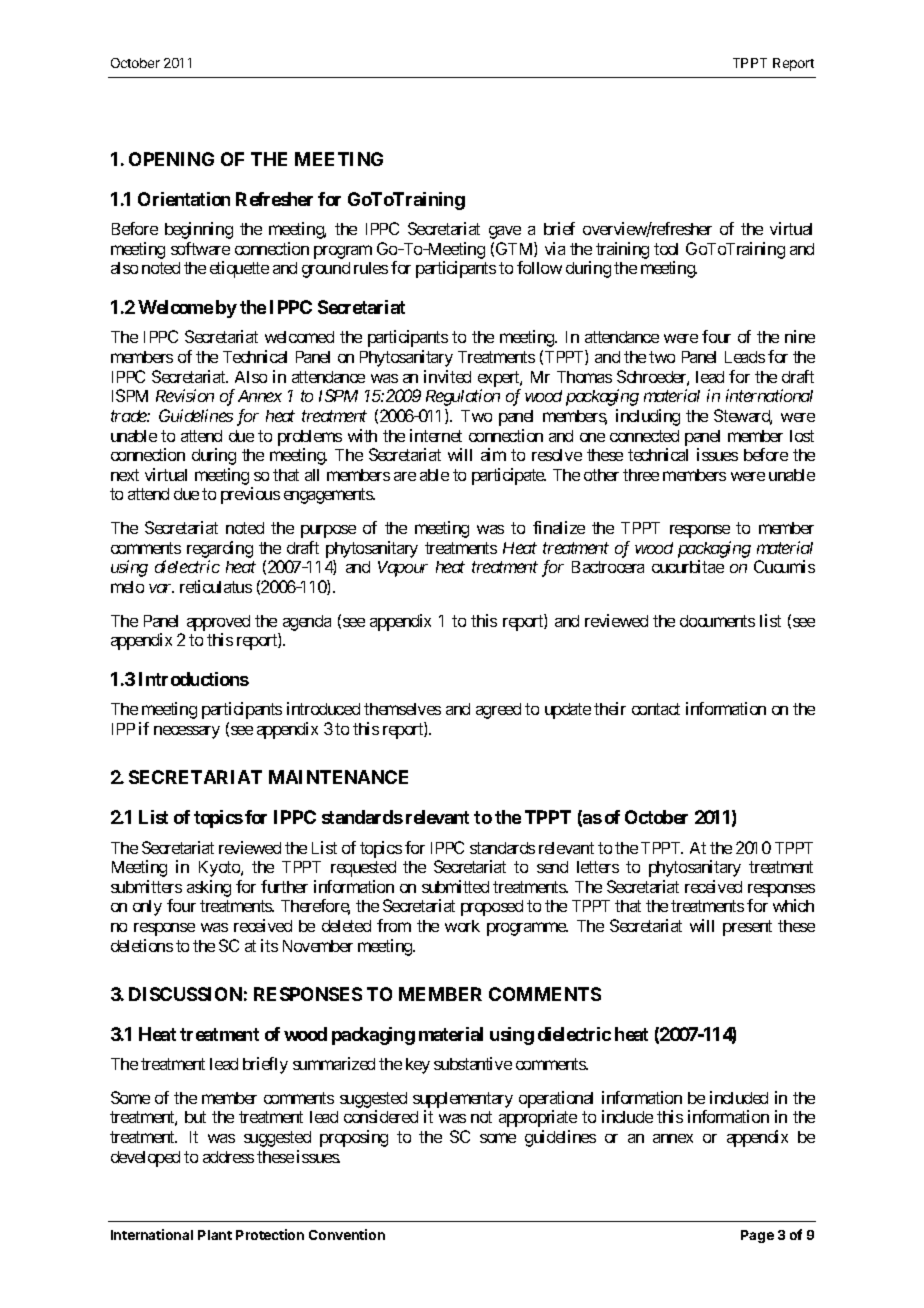 The image size is (924, 1308). Describe the element at coordinates (184, 199) in the screenshot. I see `Orientation` at that location.
